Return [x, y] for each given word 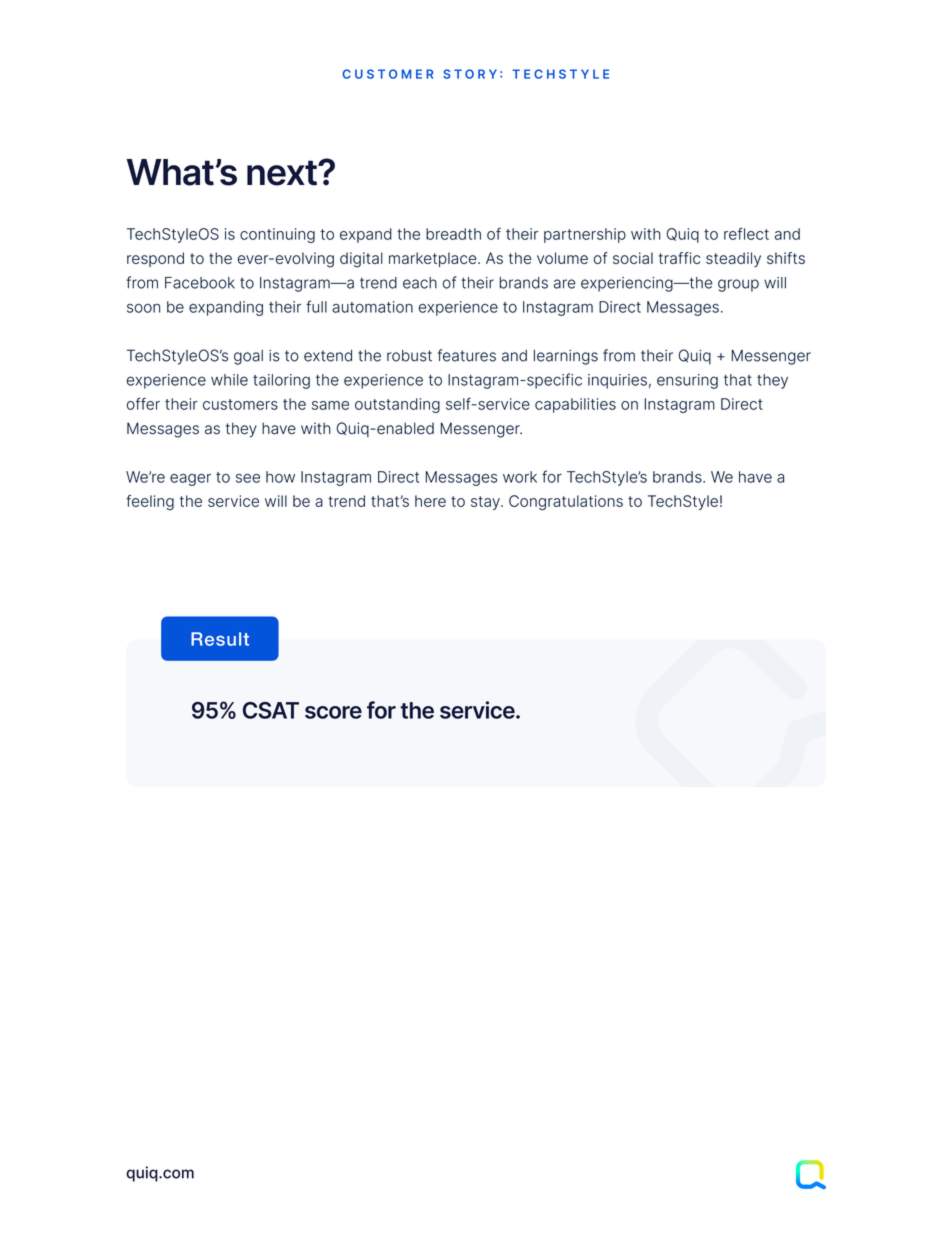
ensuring [687, 381]
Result [220, 639]
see [248, 478]
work [520, 477]
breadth [453, 234]
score [333, 712]
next [283, 173]
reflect [746, 233]
